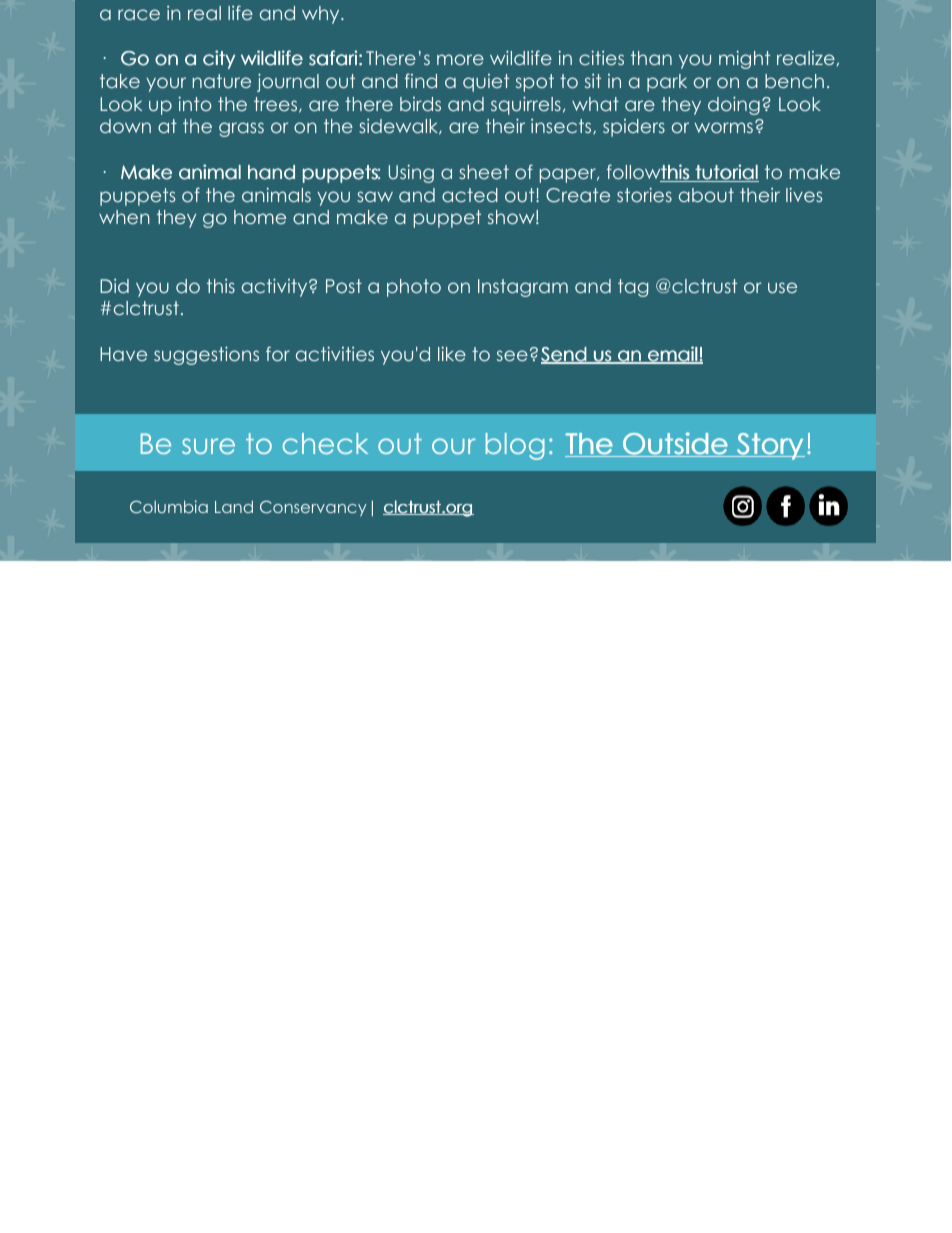  What do you see at coordinates (169, 507) in the screenshot?
I see `Columbia` at bounding box center [169, 507].
